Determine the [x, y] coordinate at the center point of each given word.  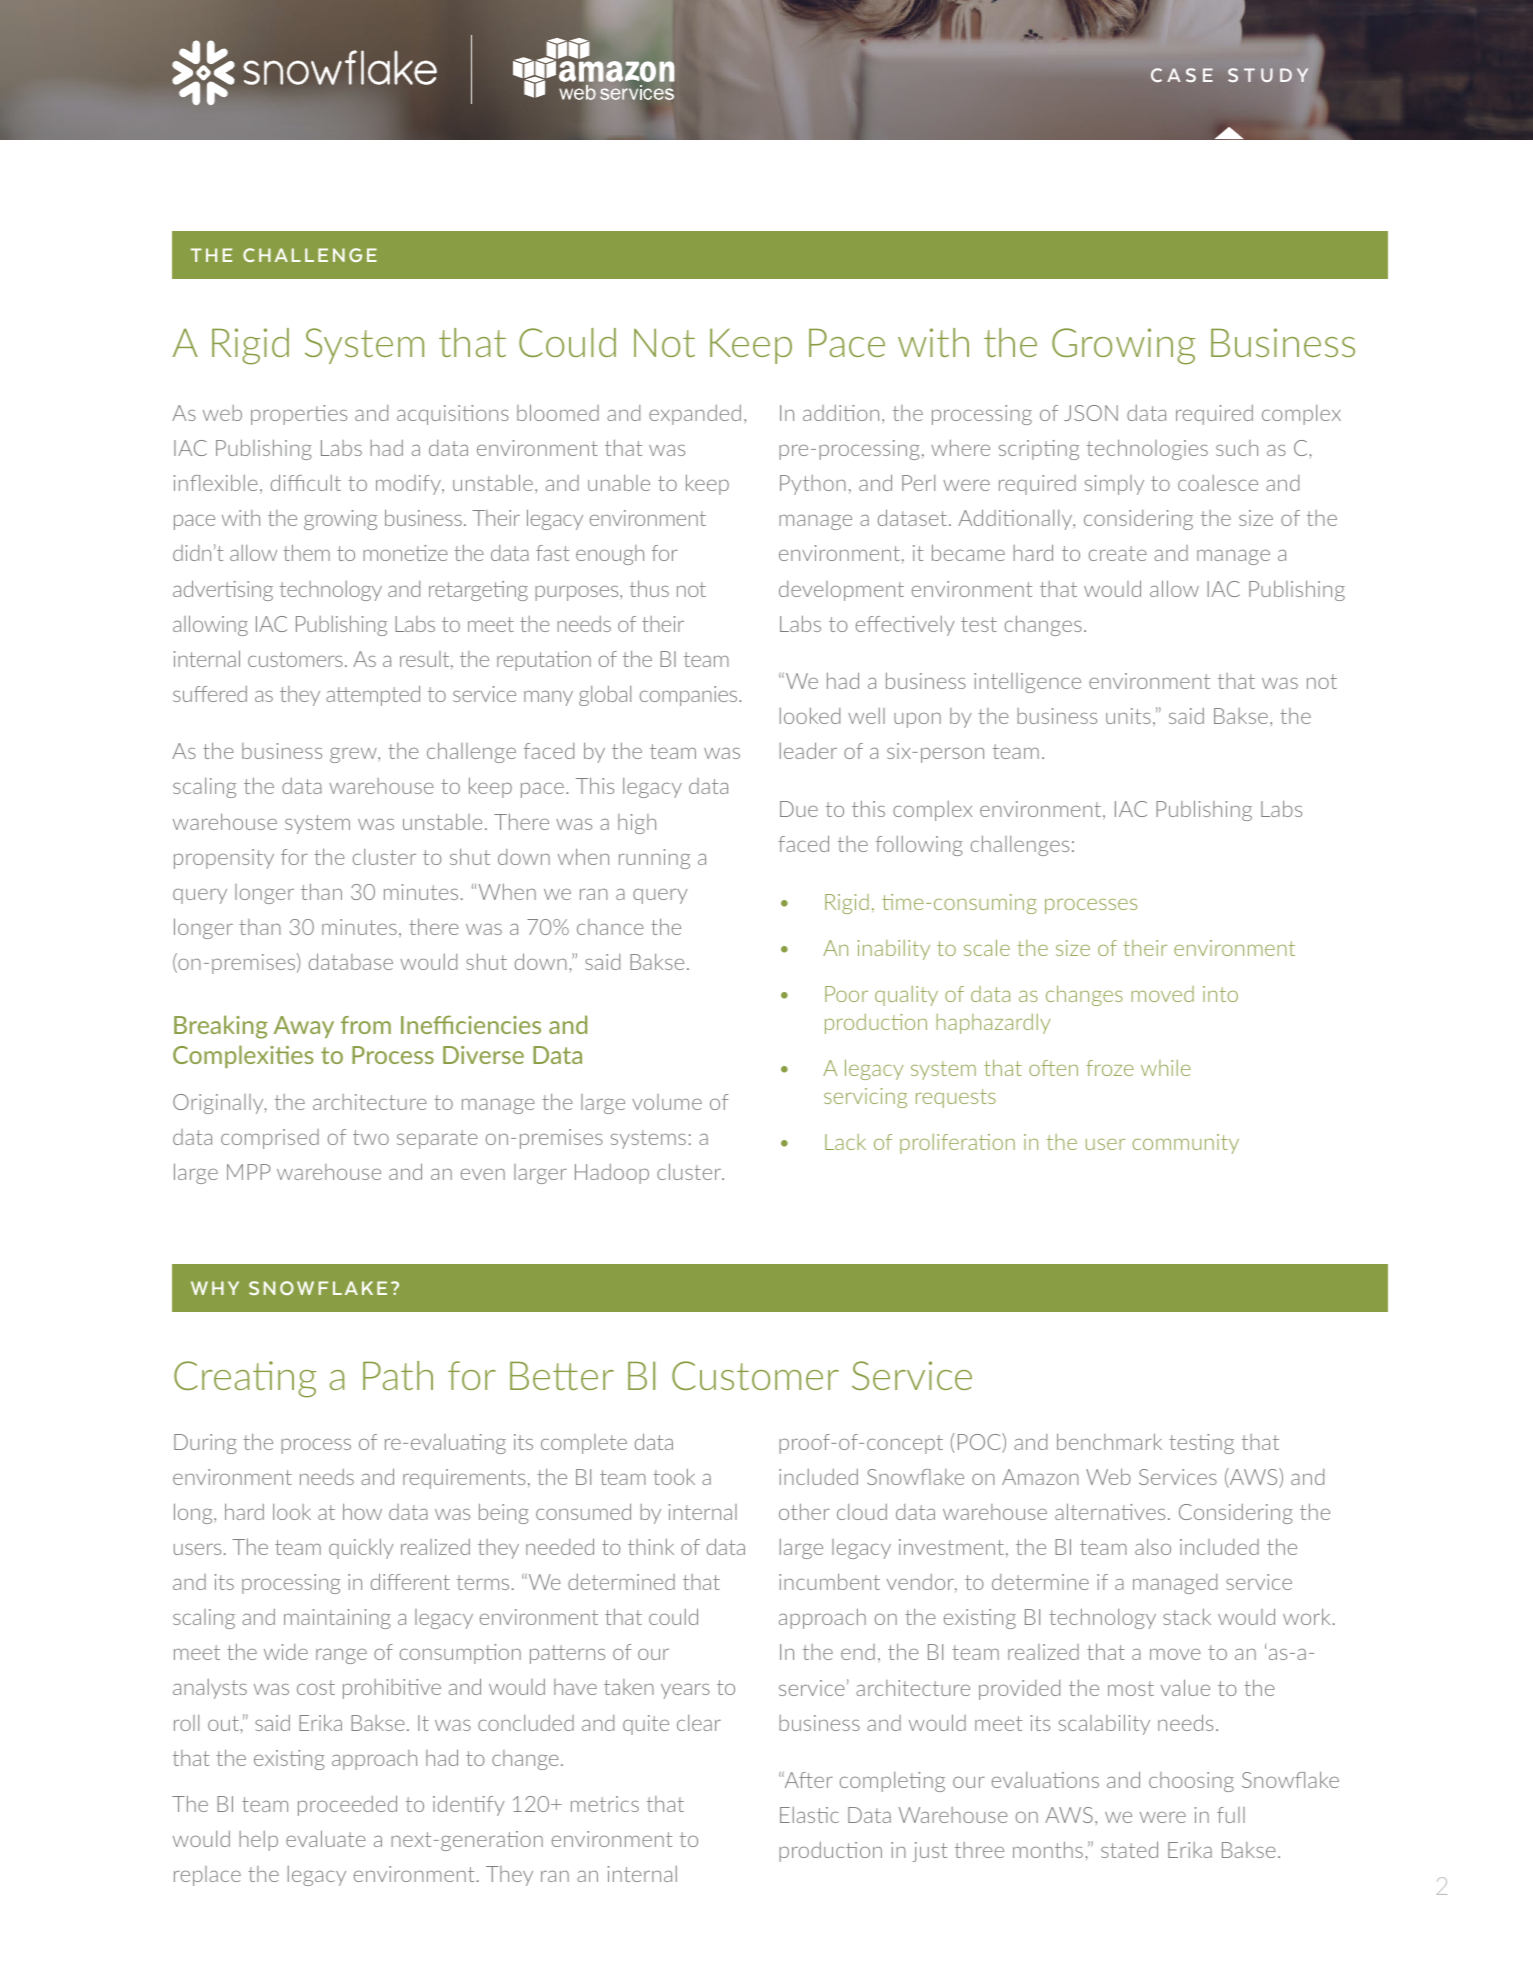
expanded [695, 415]
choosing [1191, 1782]
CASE [1182, 75]
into [1220, 994]
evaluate [326, 1838]
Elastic [809, 1815]
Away [304, 1027]
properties [299, 415]
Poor [846, 994]
